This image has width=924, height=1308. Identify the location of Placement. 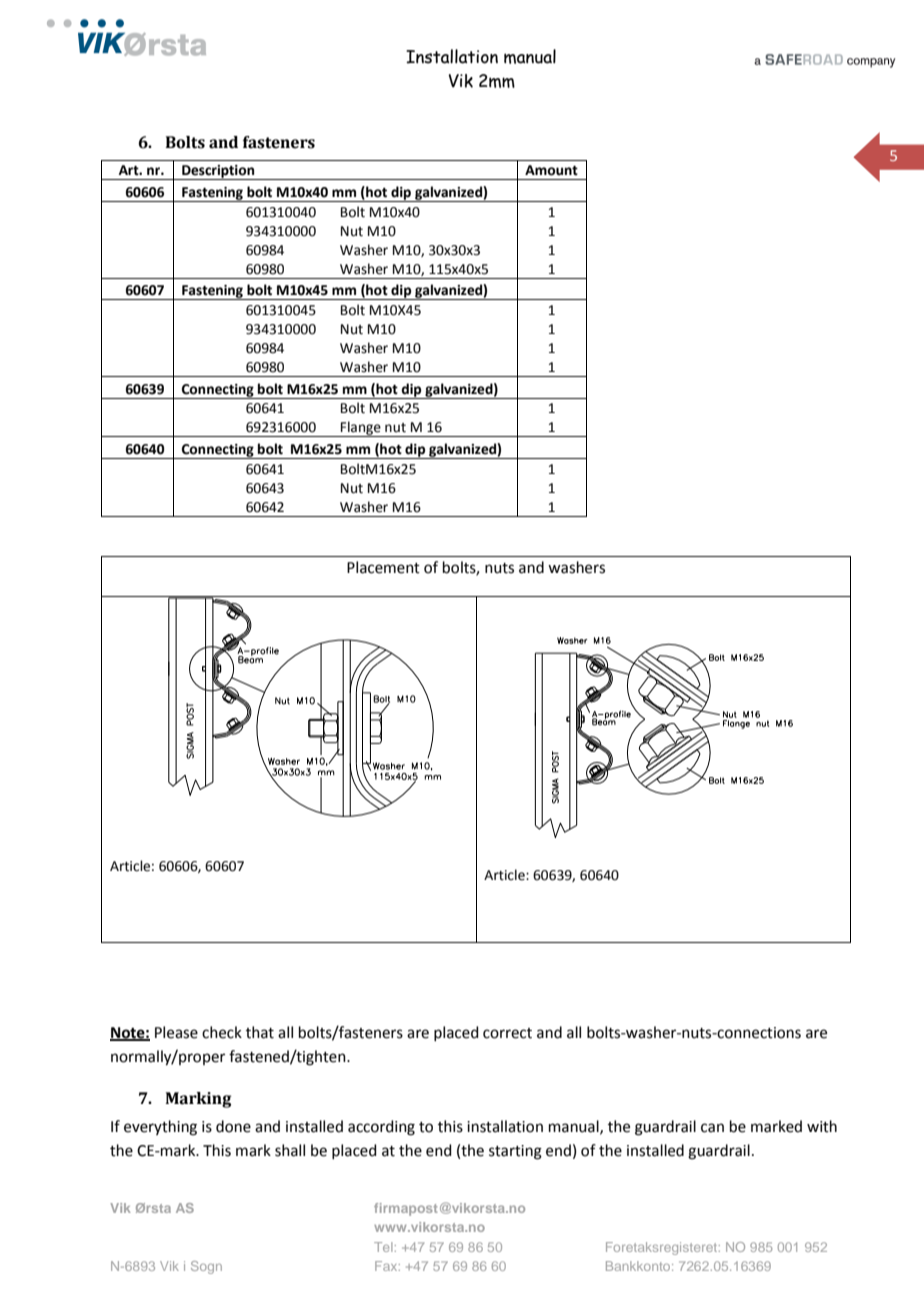
(383, 567).
